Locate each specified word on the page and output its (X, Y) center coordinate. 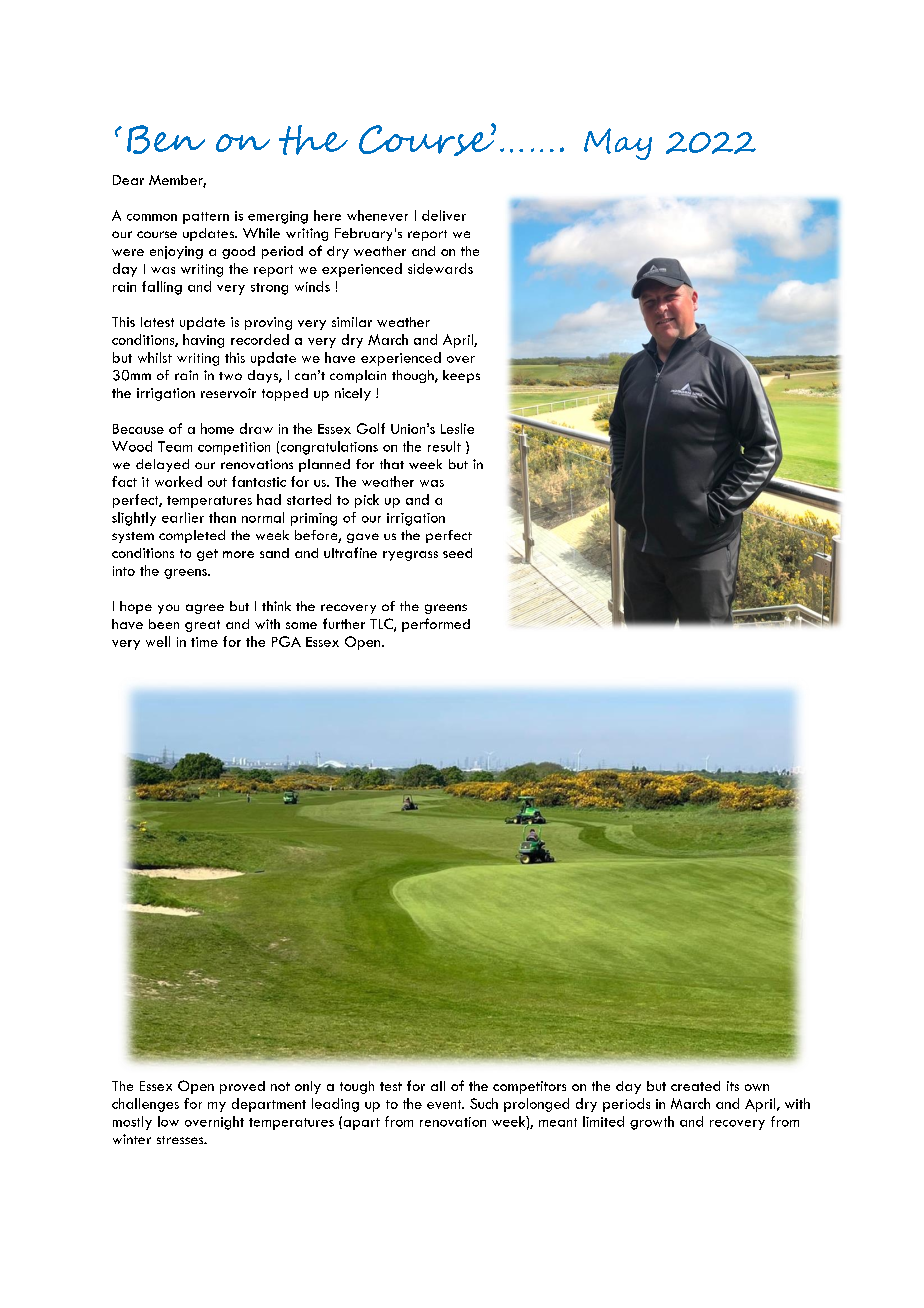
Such (484, 1103)
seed (457, 553)
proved (242, 1087)
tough (357, 1087)
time (204, 642)
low (168, 1121)
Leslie (457, 428)
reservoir (228, 393)
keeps (461, 376)
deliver (444, 215)
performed (436, 625)
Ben (166, 139)
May (618, 144)
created (695, 1086)
